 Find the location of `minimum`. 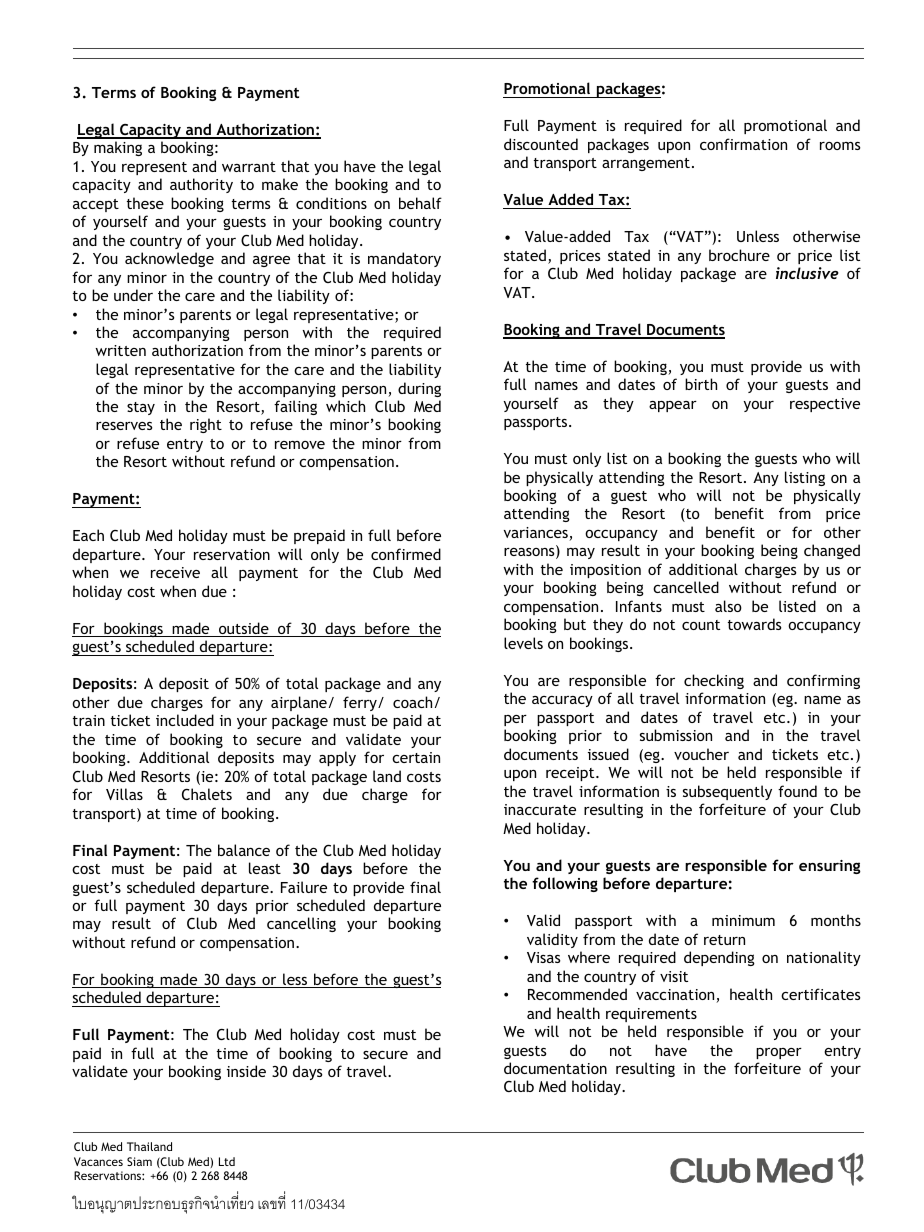

minimum is located at coordinates (743, 920).
